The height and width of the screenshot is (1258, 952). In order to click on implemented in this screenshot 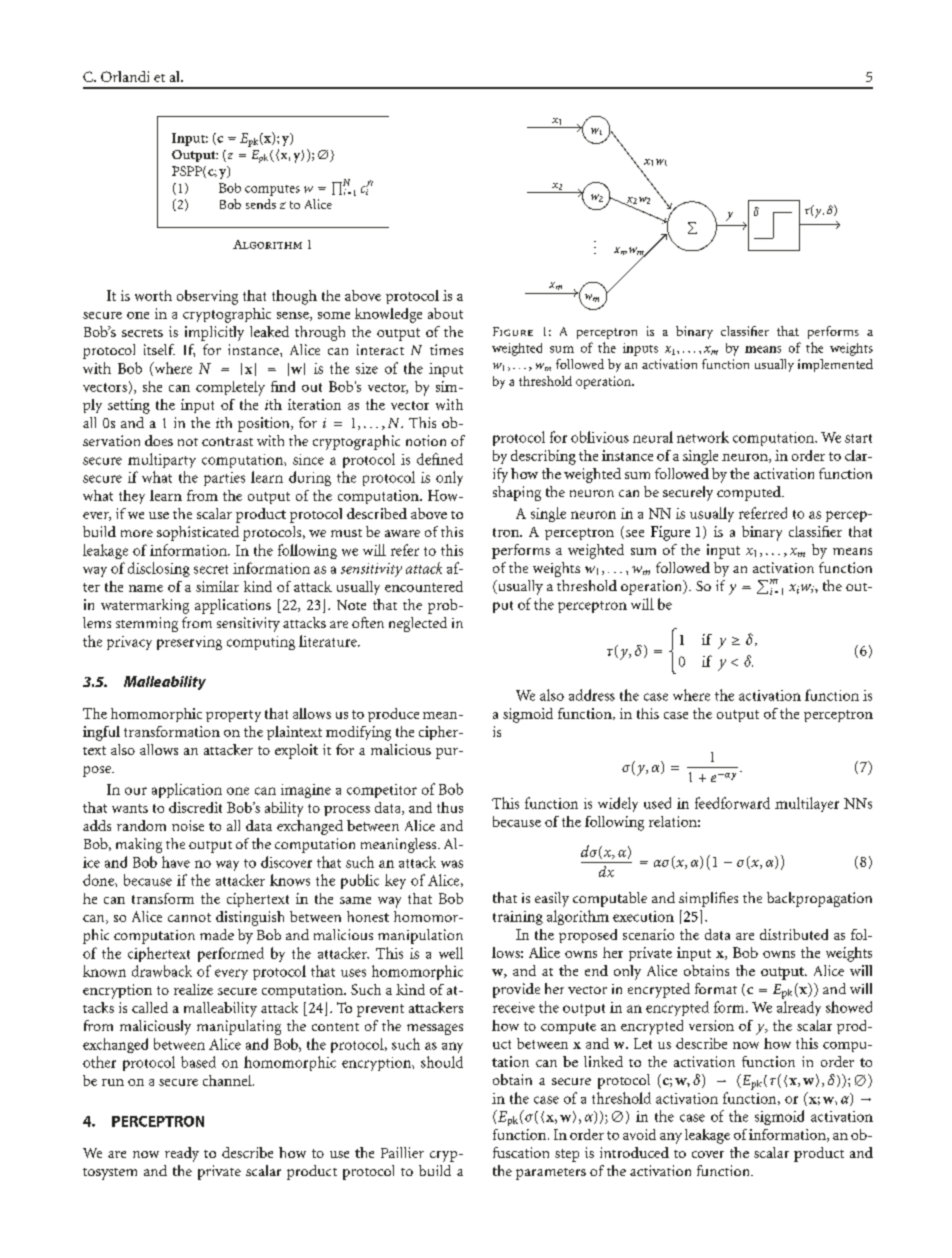, I will do `click(835, 365)`.
